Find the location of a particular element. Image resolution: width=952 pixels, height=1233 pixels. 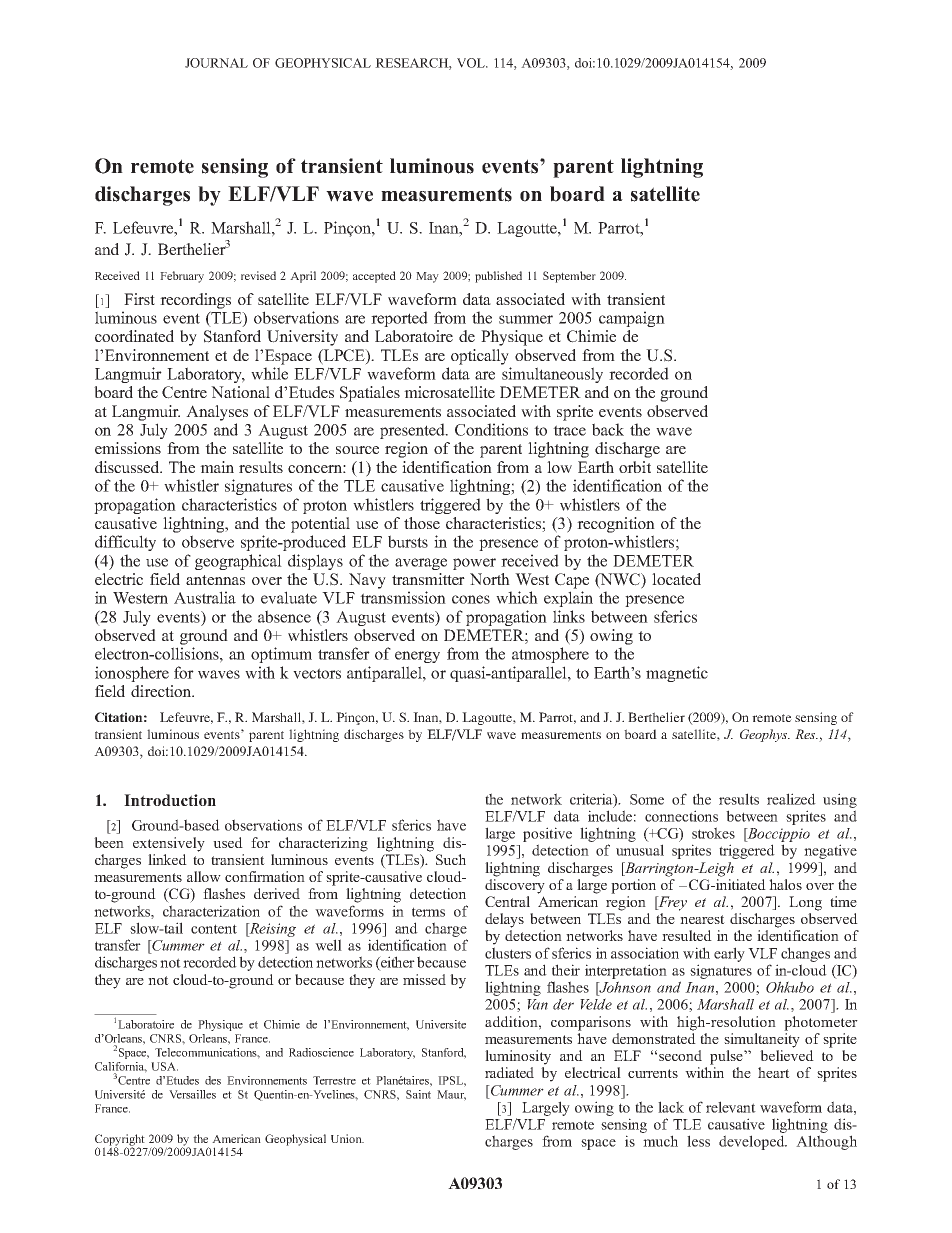

Analyses is located at coordinates (217, 413).
